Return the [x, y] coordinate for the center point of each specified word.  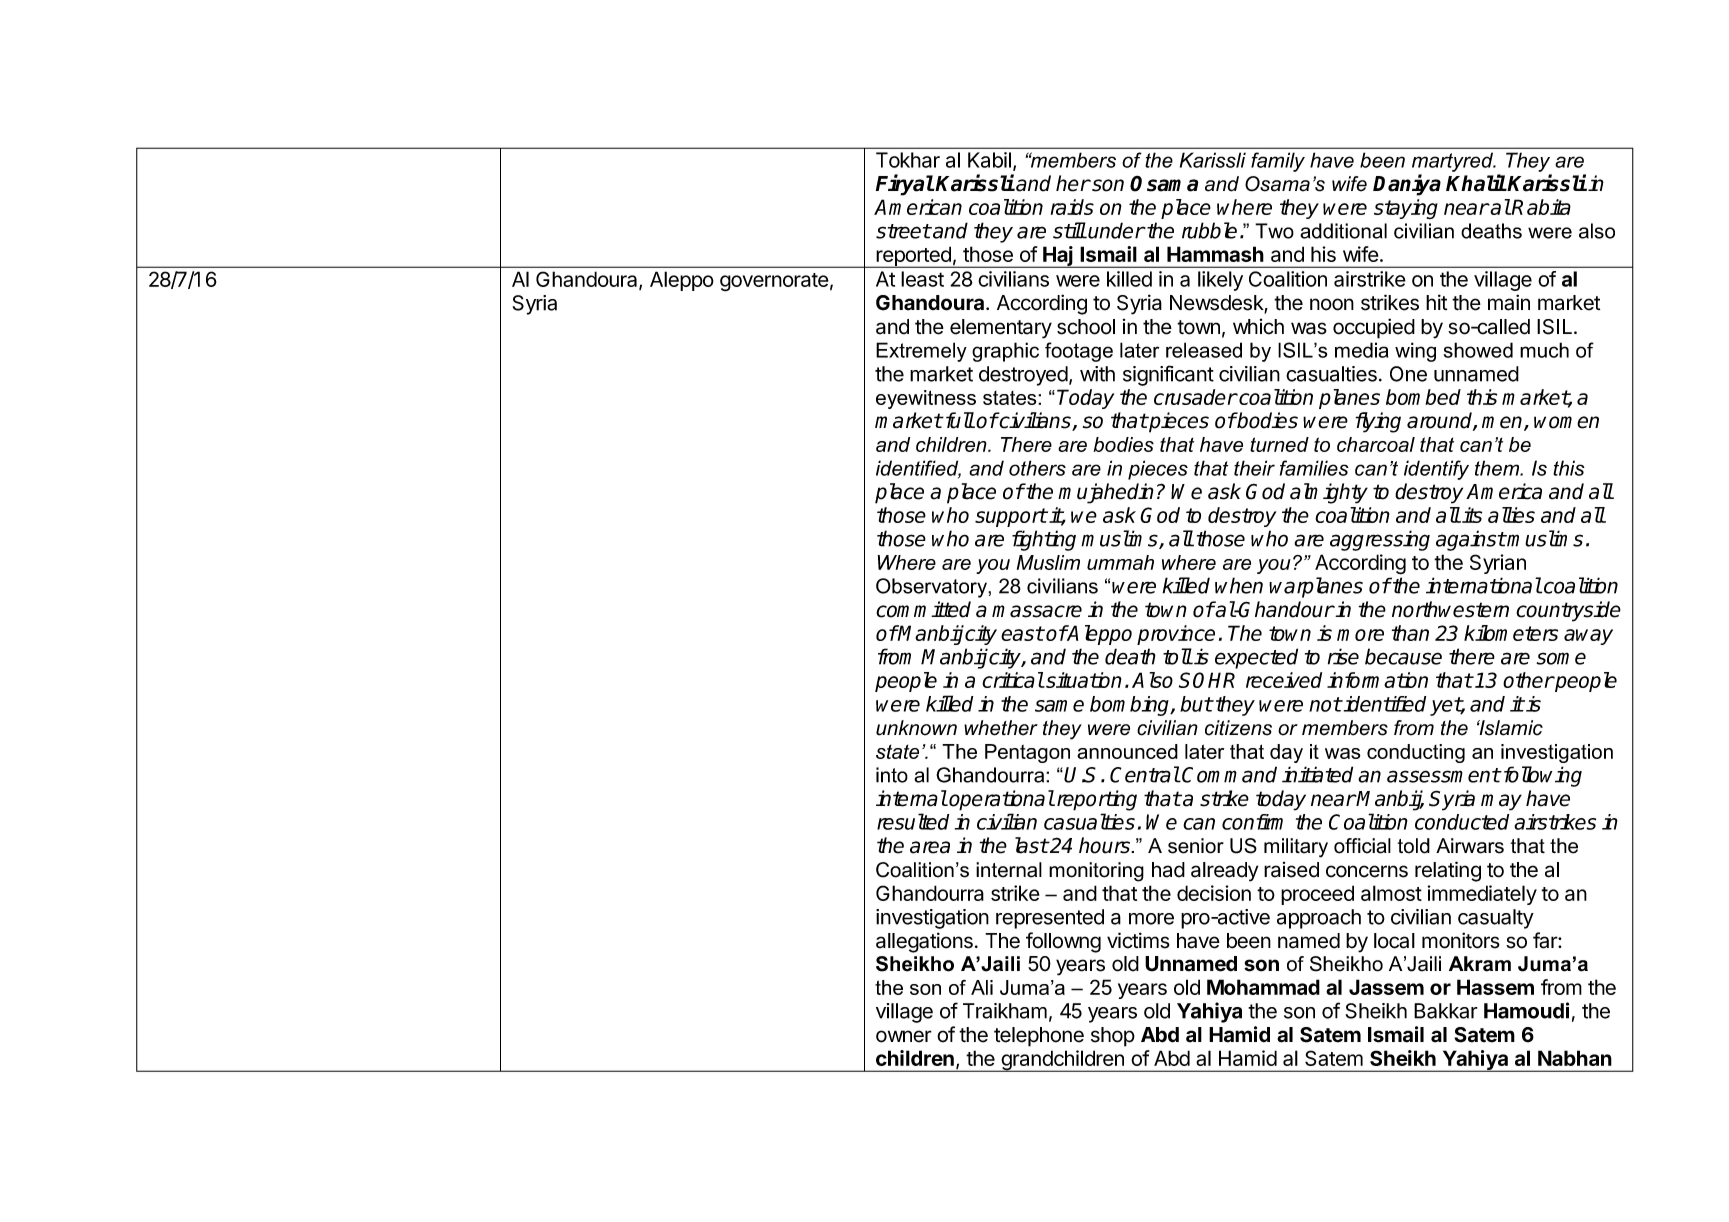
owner [904, 1036]
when [1239, 585]
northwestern [1450, 609]
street [903, 231]
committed [923, 609]
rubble [1209, 230]
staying [1406, 209]
